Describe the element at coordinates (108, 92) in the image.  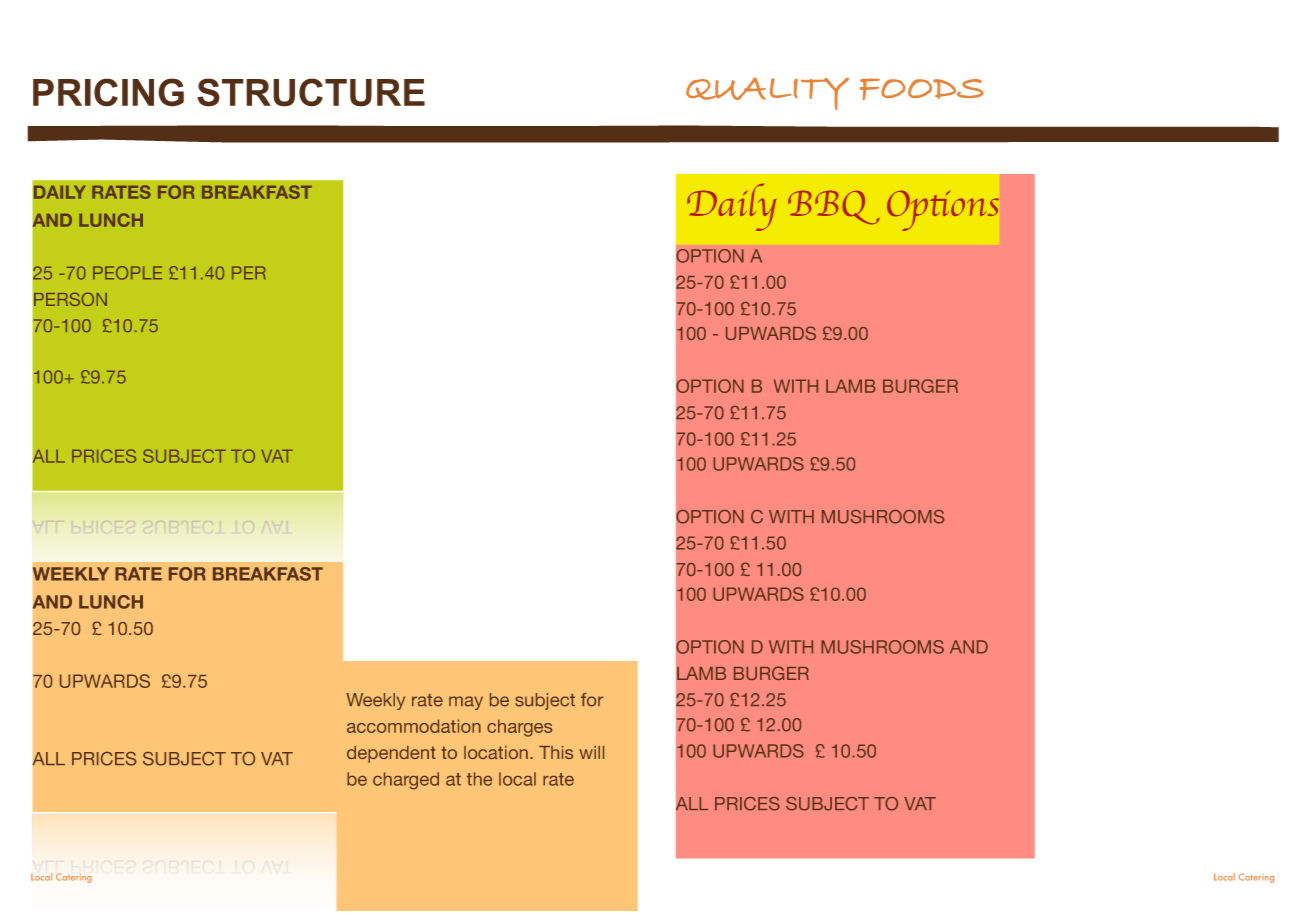
I see `PRICING` at that location.
